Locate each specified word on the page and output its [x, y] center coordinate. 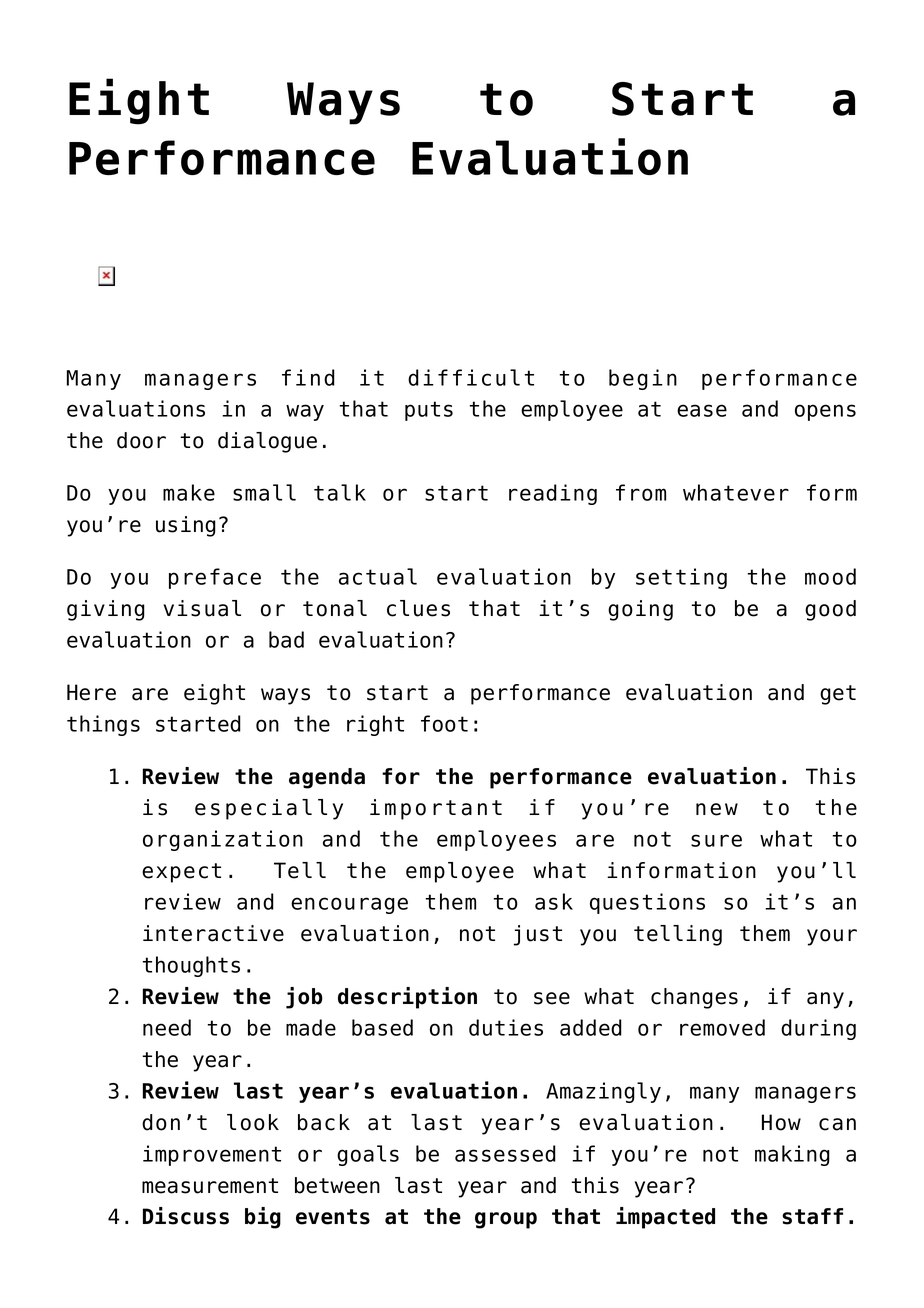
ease [702, 410]
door [141, 440]
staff [812, 1216]
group [506, 1220]
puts [429, 411]
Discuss [186, 1216]
